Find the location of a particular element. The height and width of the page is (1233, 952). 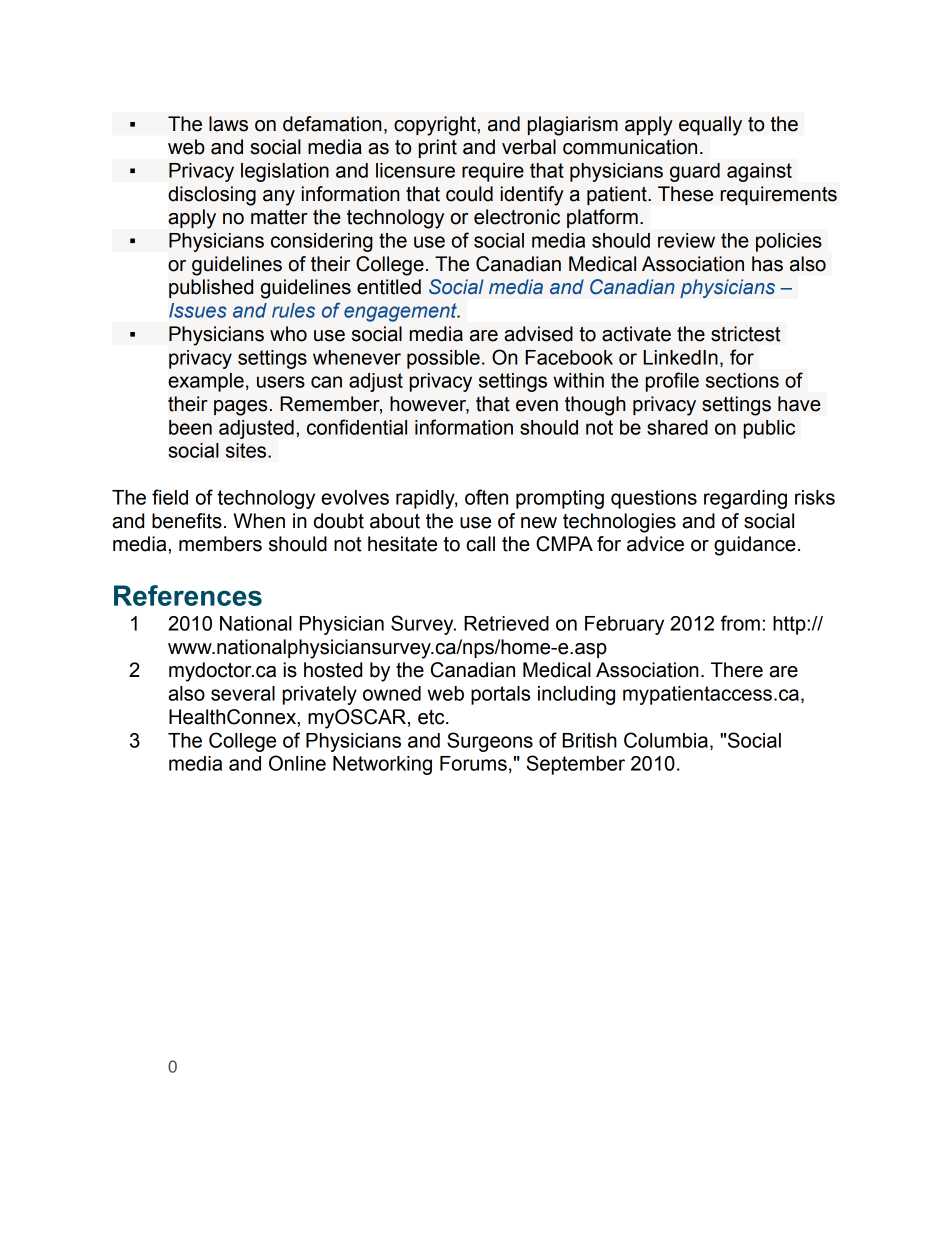

Online is located at coordinates (297, 763).
